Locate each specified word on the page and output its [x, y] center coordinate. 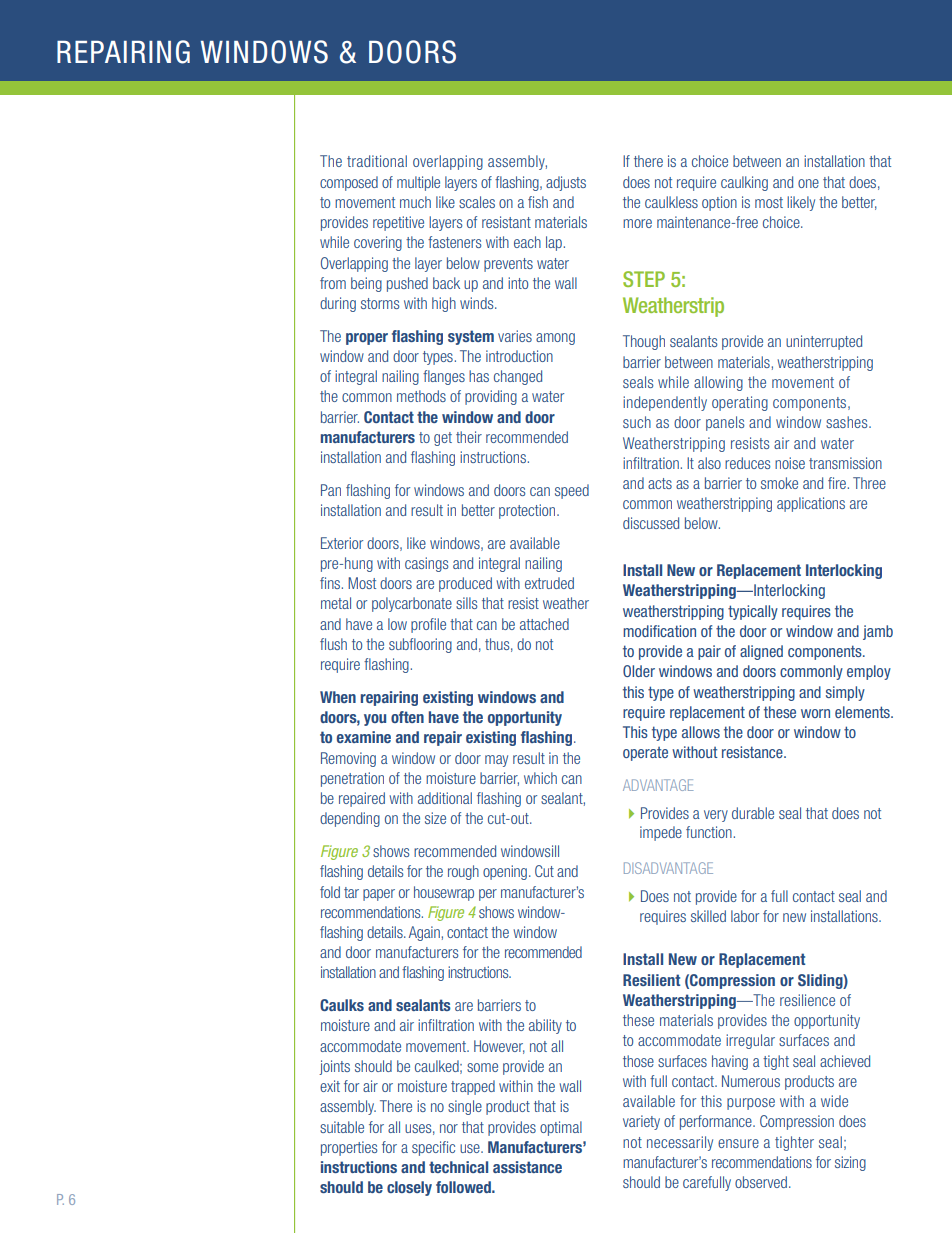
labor [745, 916]
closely [409, 1188]
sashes [848, 422]
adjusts [566, 183]
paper [379, 895]
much [415, 202]
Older [639, 671]
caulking [744, 183]
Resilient [651, 980]
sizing [850, 1163]
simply [845, 693]
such [637, 422]
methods [421, 396]
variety [641, 1122]
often [407, 717]
